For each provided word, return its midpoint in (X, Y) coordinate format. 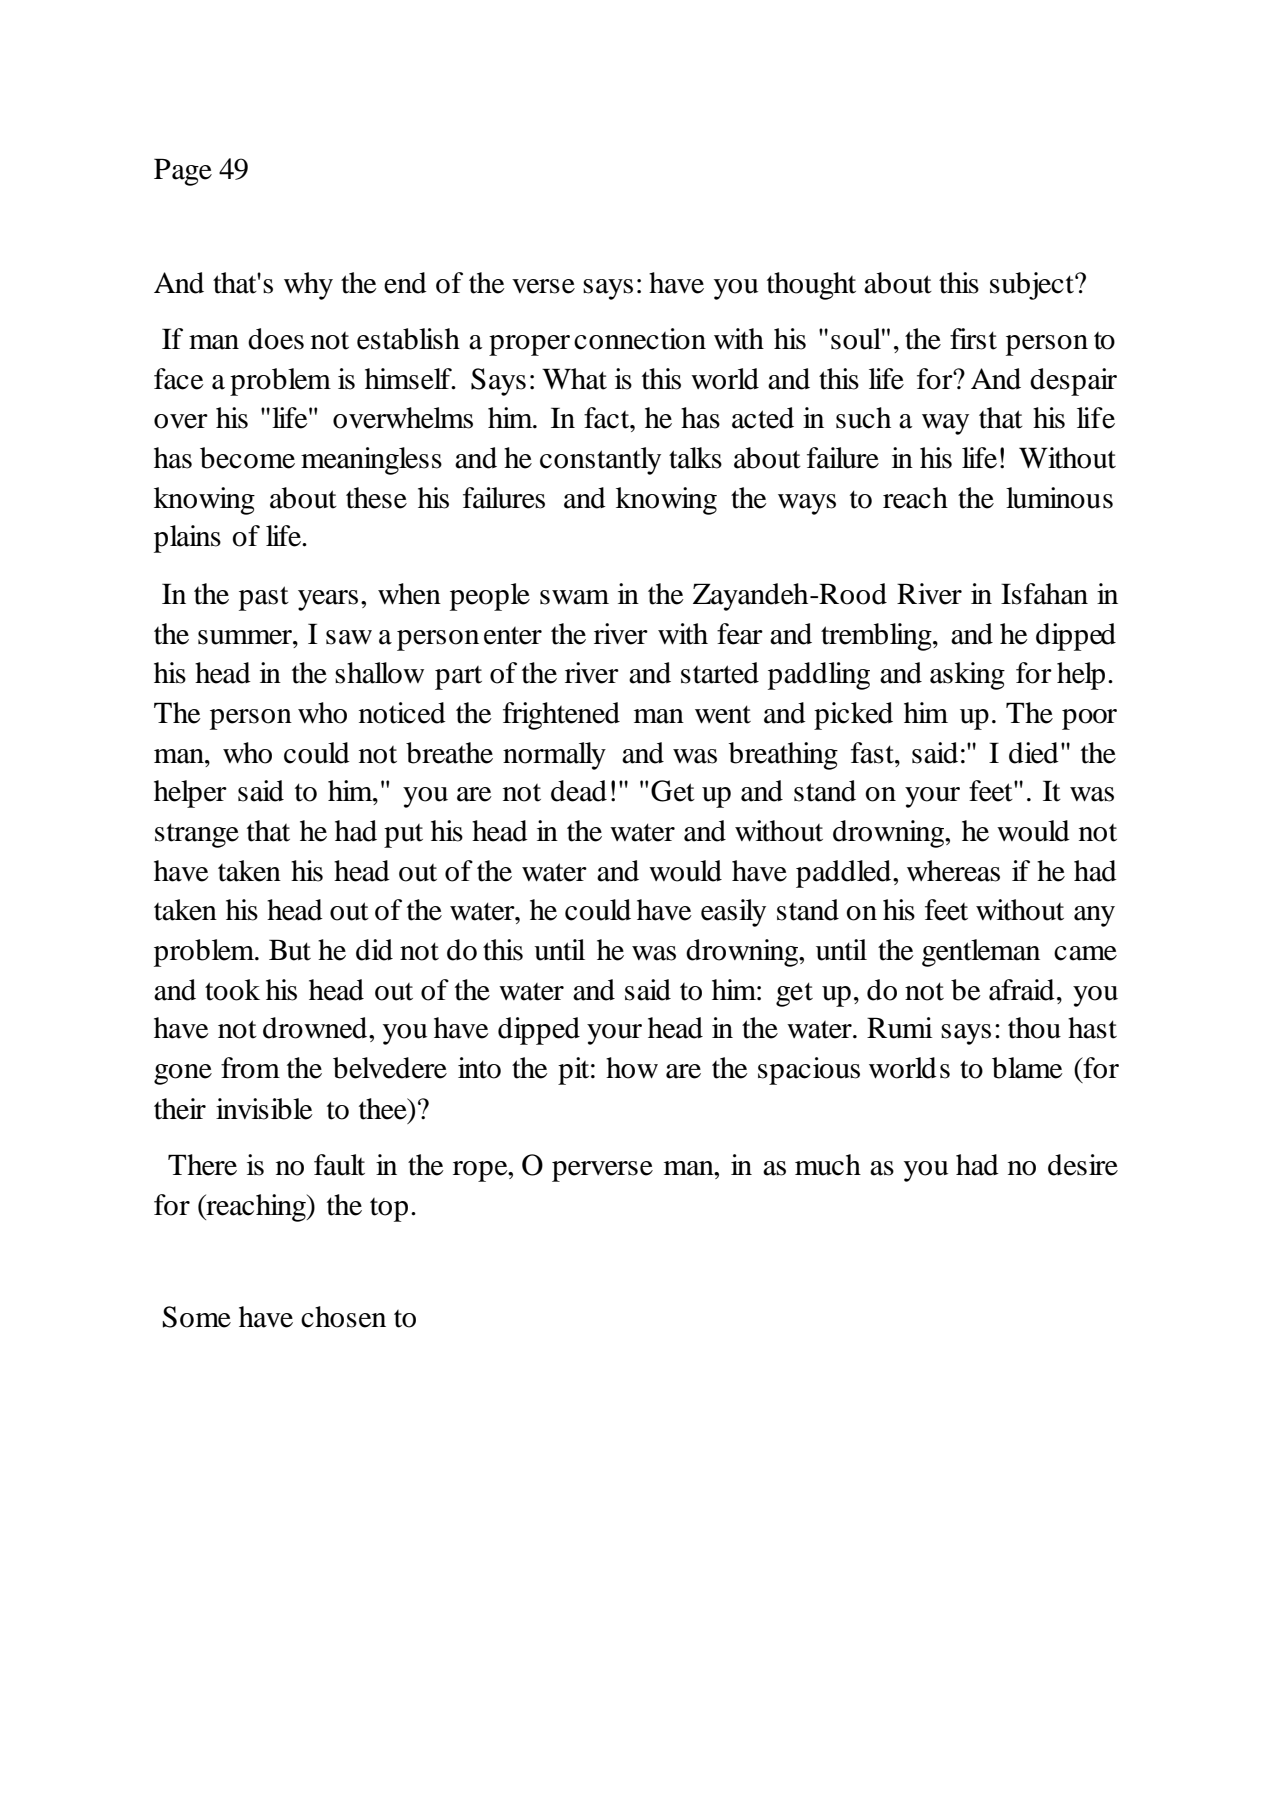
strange (197, 835)
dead (579, 791)
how (632, 1068)
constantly (600, 461)
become (247, 458)
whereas (953, 871)
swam (574, 597)
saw (349, 637)
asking (967, 676)
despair (1073, 382)
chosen (343, 1317)
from (250, 1068)
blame (1027, 1068)
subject (1033, 286)
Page (183, 172)
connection (640, 339)
